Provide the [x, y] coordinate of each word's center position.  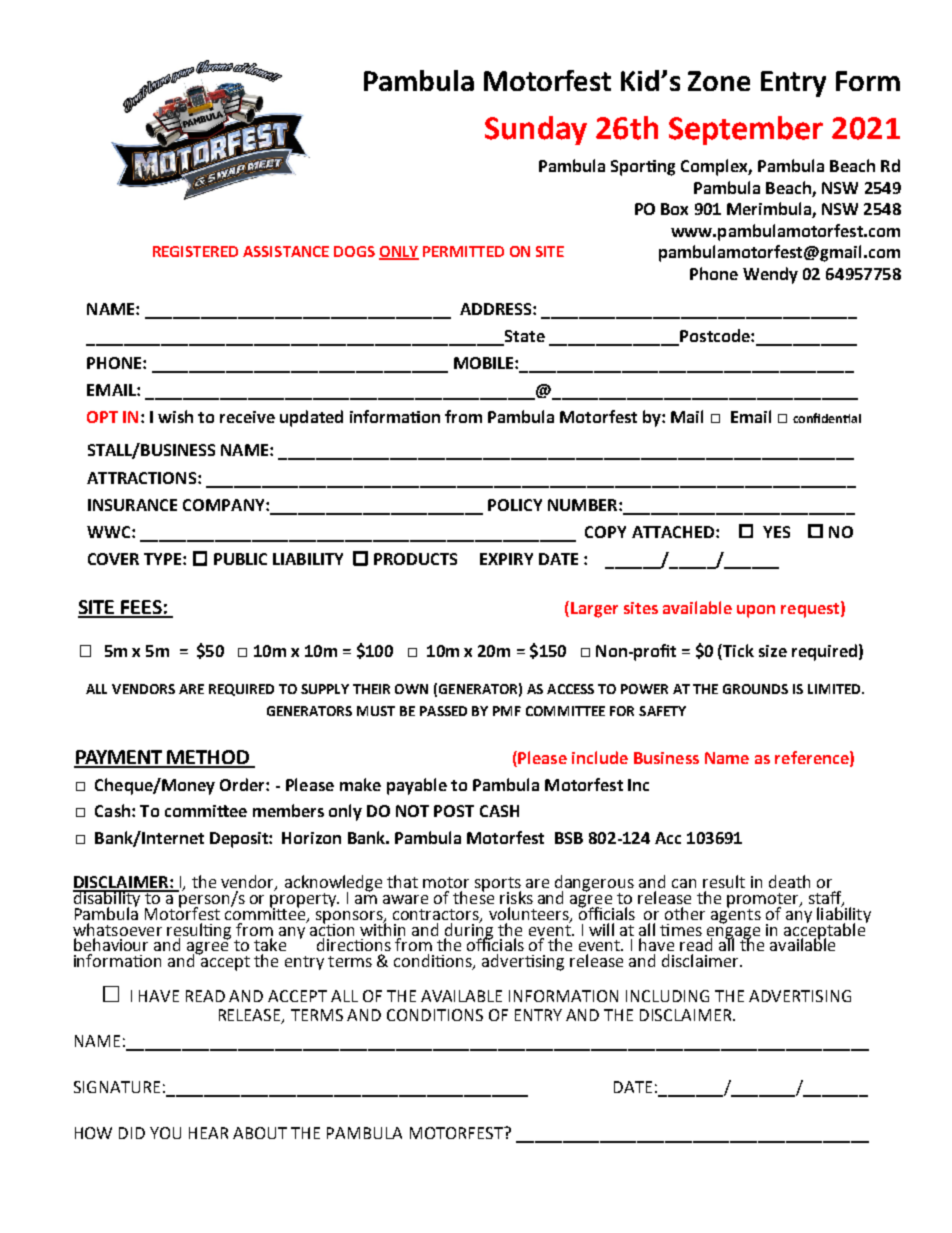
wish [175, 416]
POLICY [515, 505]
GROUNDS [755, 689]
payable [417, 786]
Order [243, 784]
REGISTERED [195, 251]
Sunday [536, 130]
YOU [165, 1133]
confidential [827, 418]
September [746, 130]
